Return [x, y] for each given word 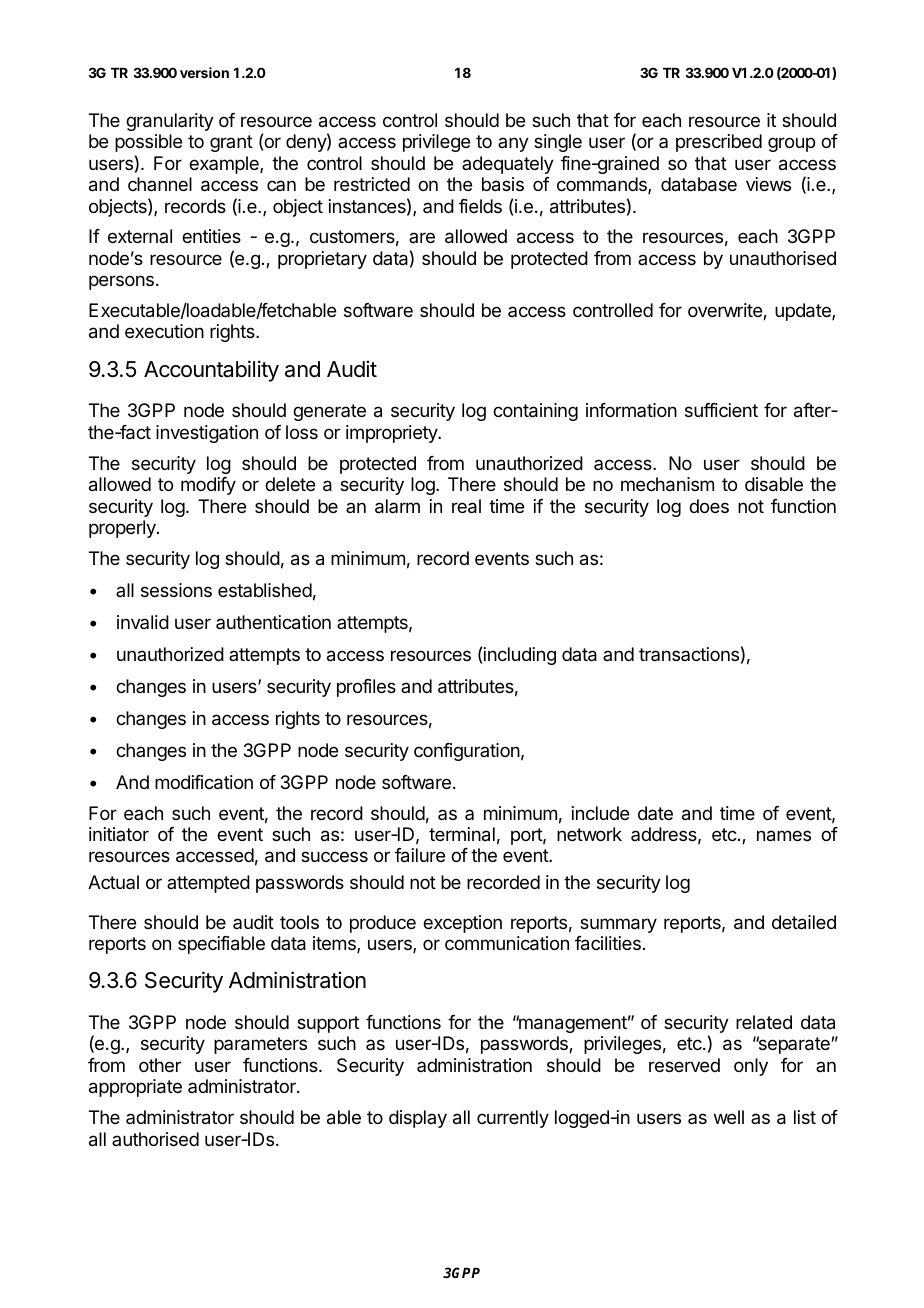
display [418, 1119]
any [513, 144]
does [709, 506]
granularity [170, 122]
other [160, 1065]
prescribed [719, 143]
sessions [176, 590]
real [466, 506]
